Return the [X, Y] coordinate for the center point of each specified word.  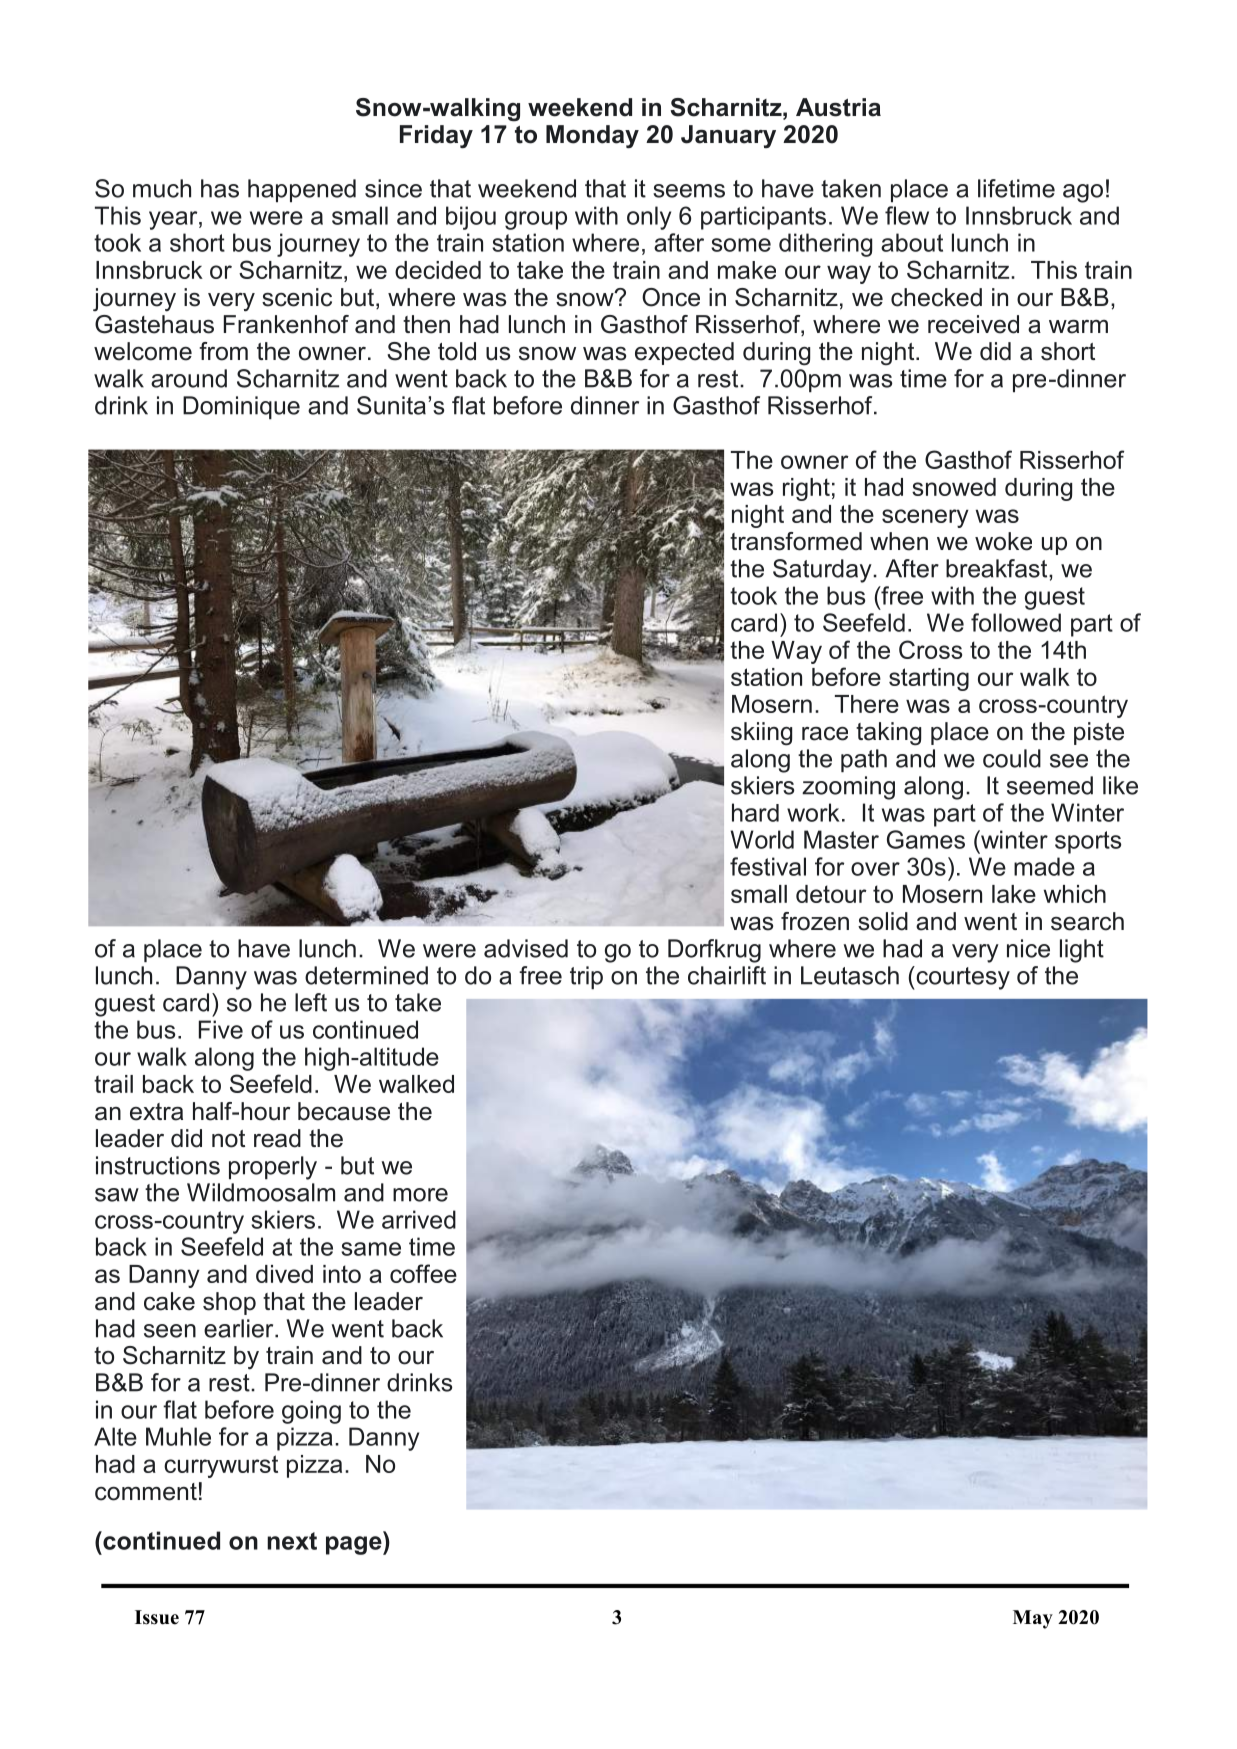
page [355, 1545]
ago [1083, 193]
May [1033, 1619]
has [220, 188]
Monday [592, 137]
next [292, 1541]
